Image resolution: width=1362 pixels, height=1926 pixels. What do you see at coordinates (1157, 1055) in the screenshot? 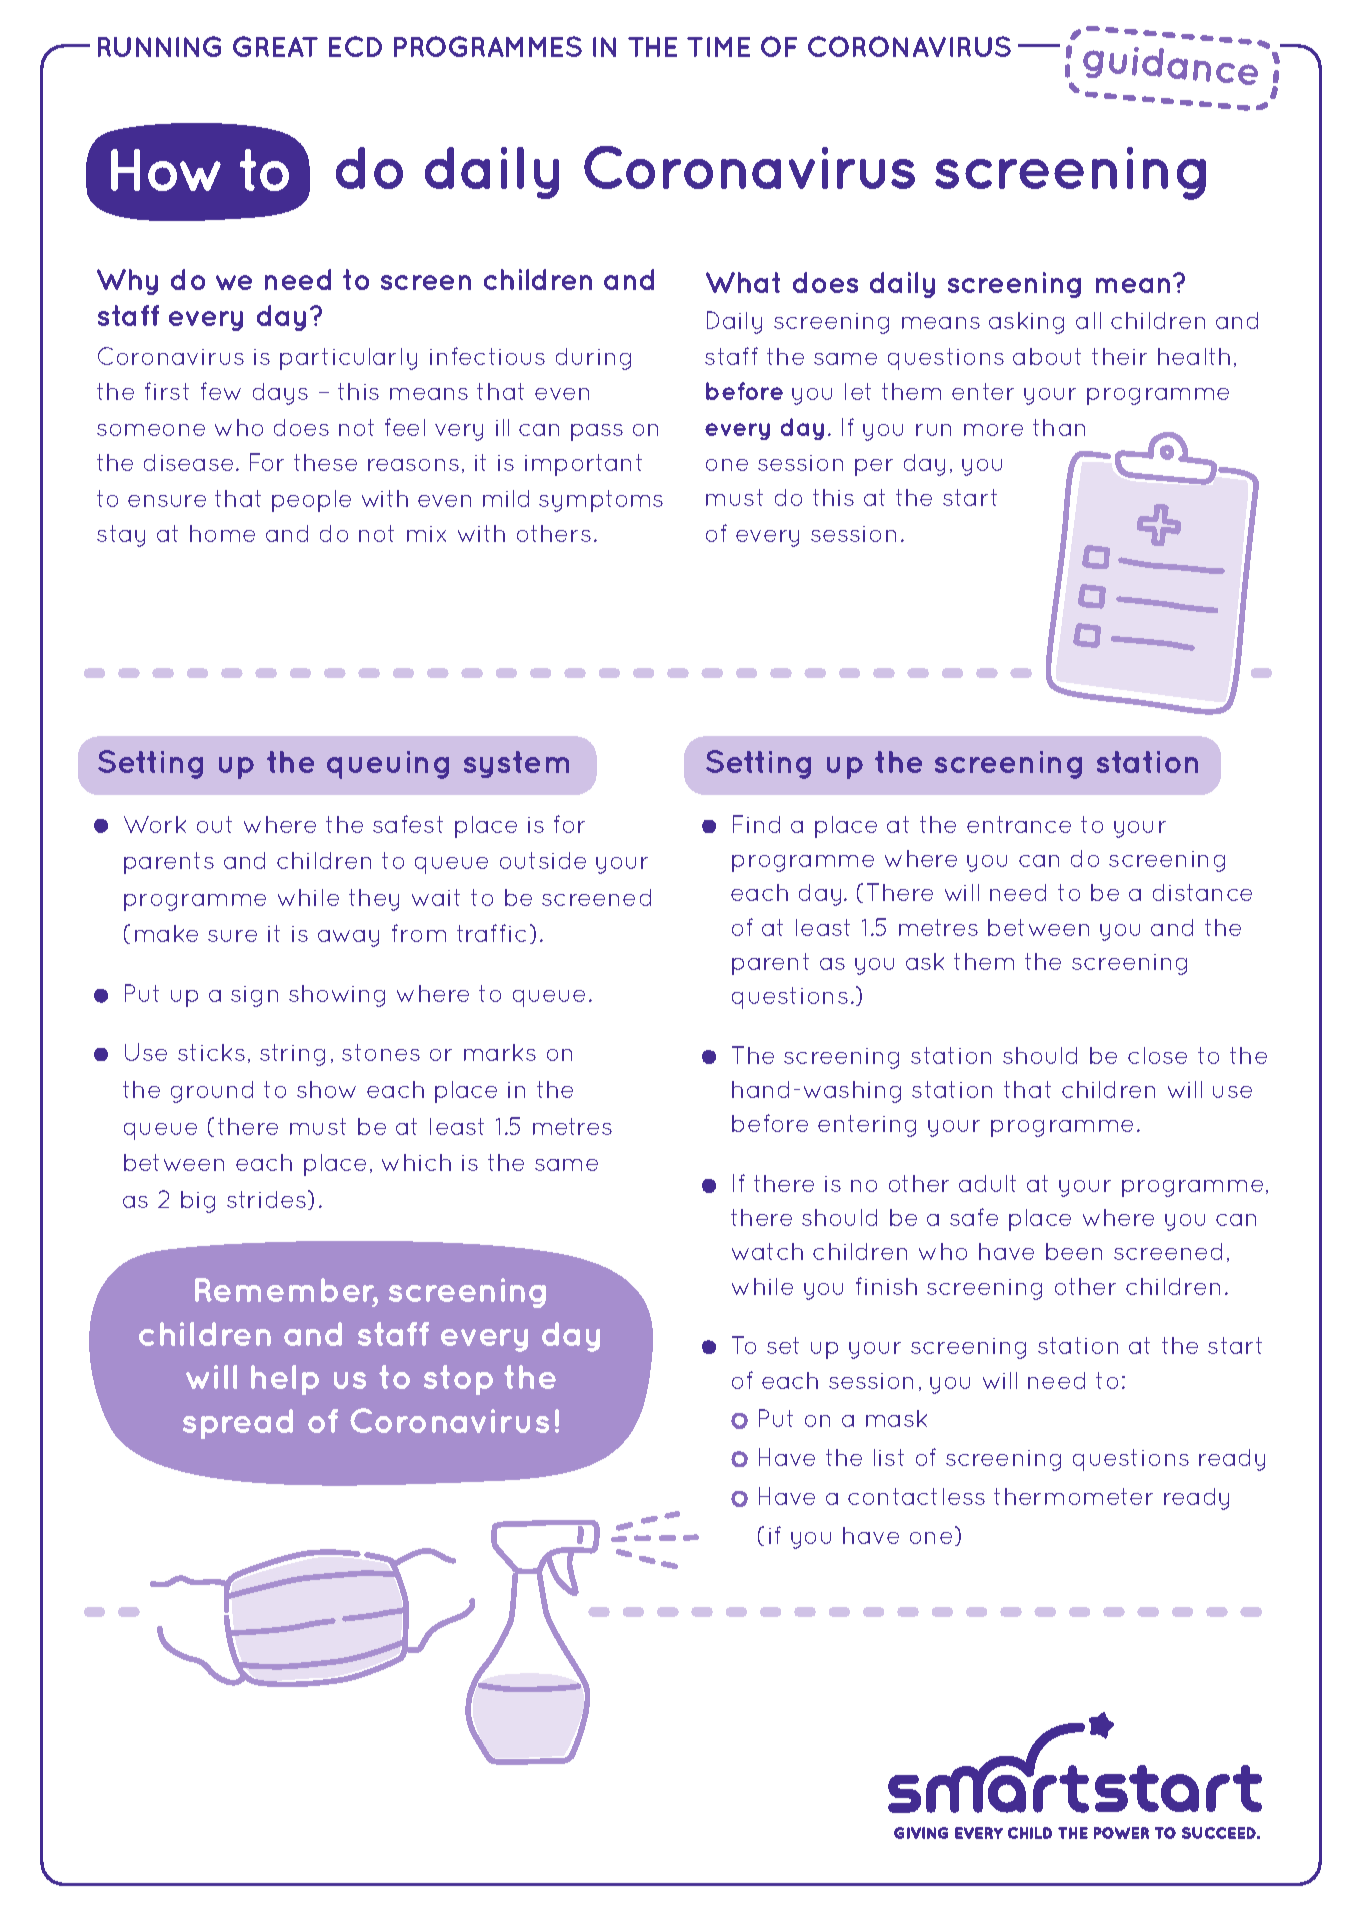
I see `close` at bounding box center [1157, 1055].
